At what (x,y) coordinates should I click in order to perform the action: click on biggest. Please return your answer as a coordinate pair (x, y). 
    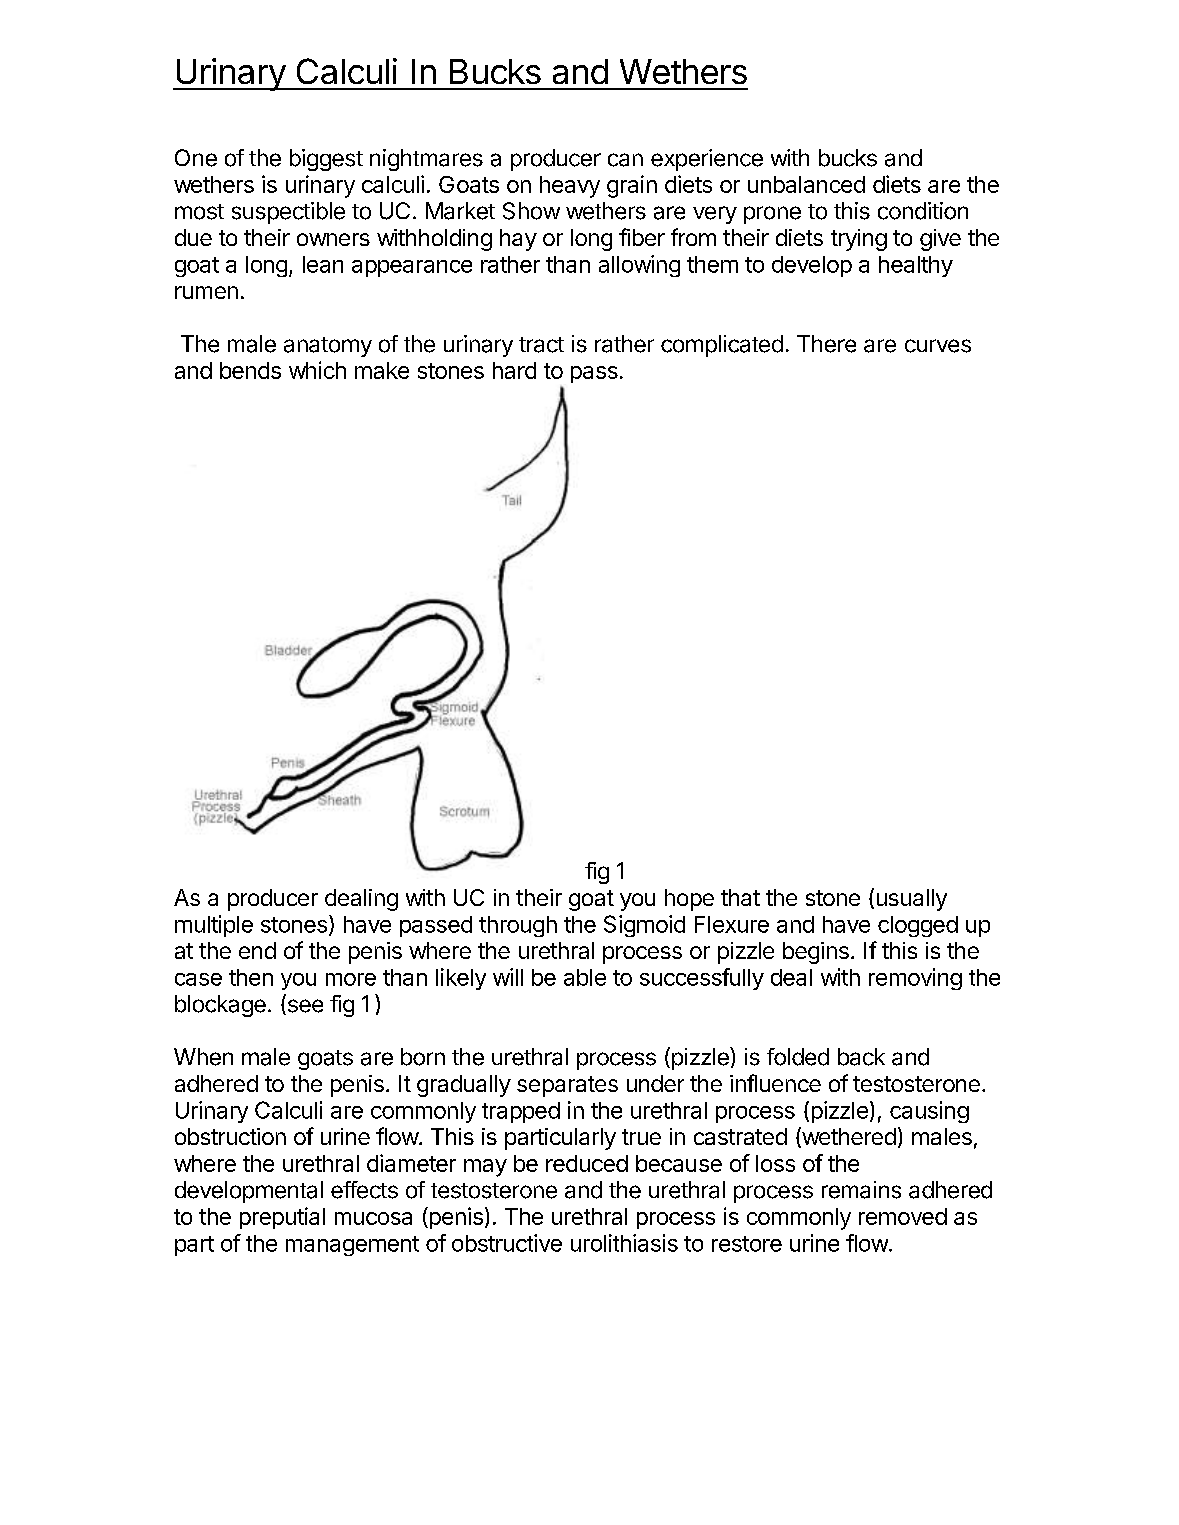
    Looking at the image, I should click on (326, 160).
